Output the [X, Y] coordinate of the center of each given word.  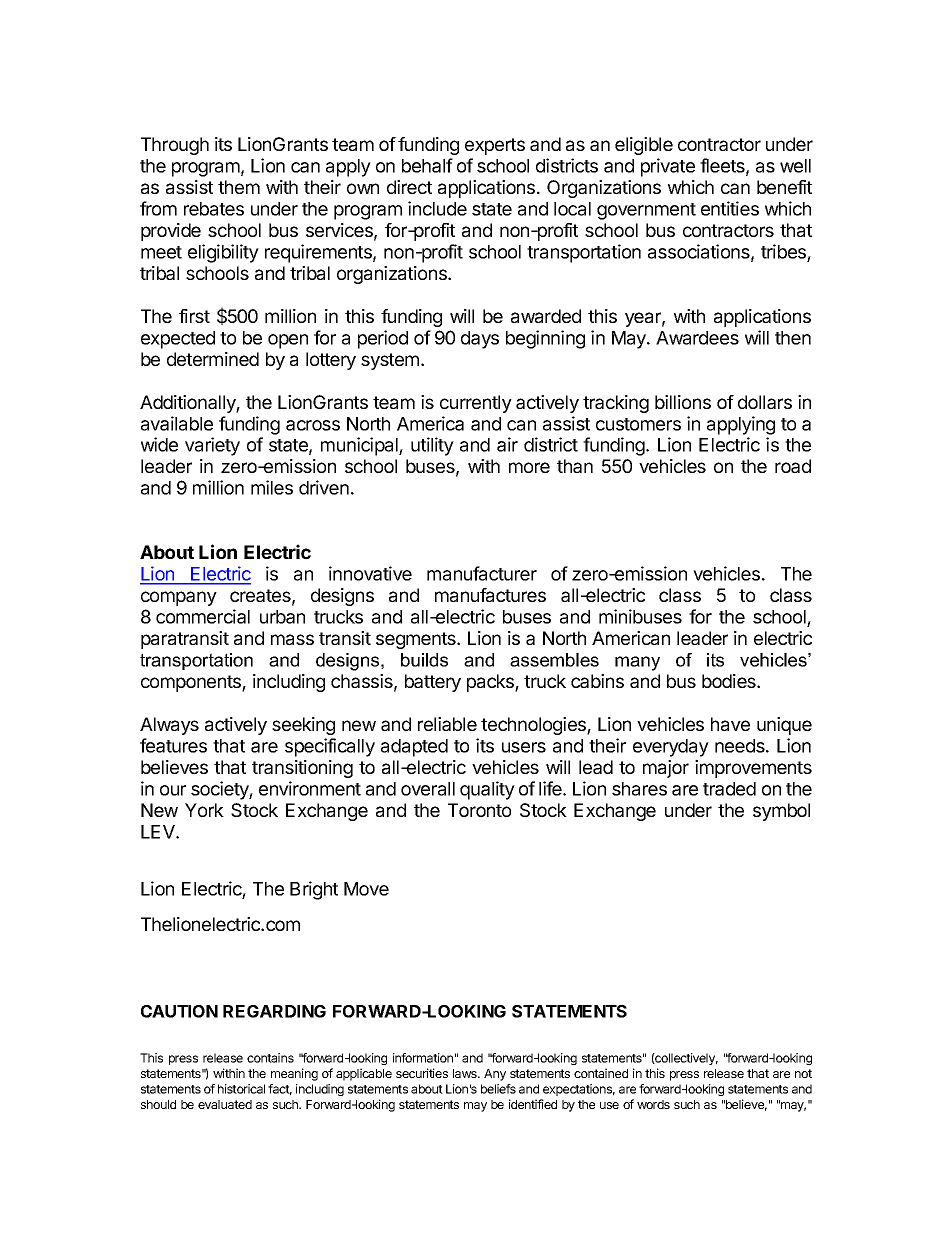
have [730, 724]
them [239, 187]
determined [213, 359]
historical [241, 1089]
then [793, 338]
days [480, 340]
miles [272, 487]
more [529, 467]
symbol [781, 812]
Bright [314, 890]
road [793, 466]
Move [366, 889]
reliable [447, 724]
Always [169, 726]
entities [730, 208]
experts [495, 146]
